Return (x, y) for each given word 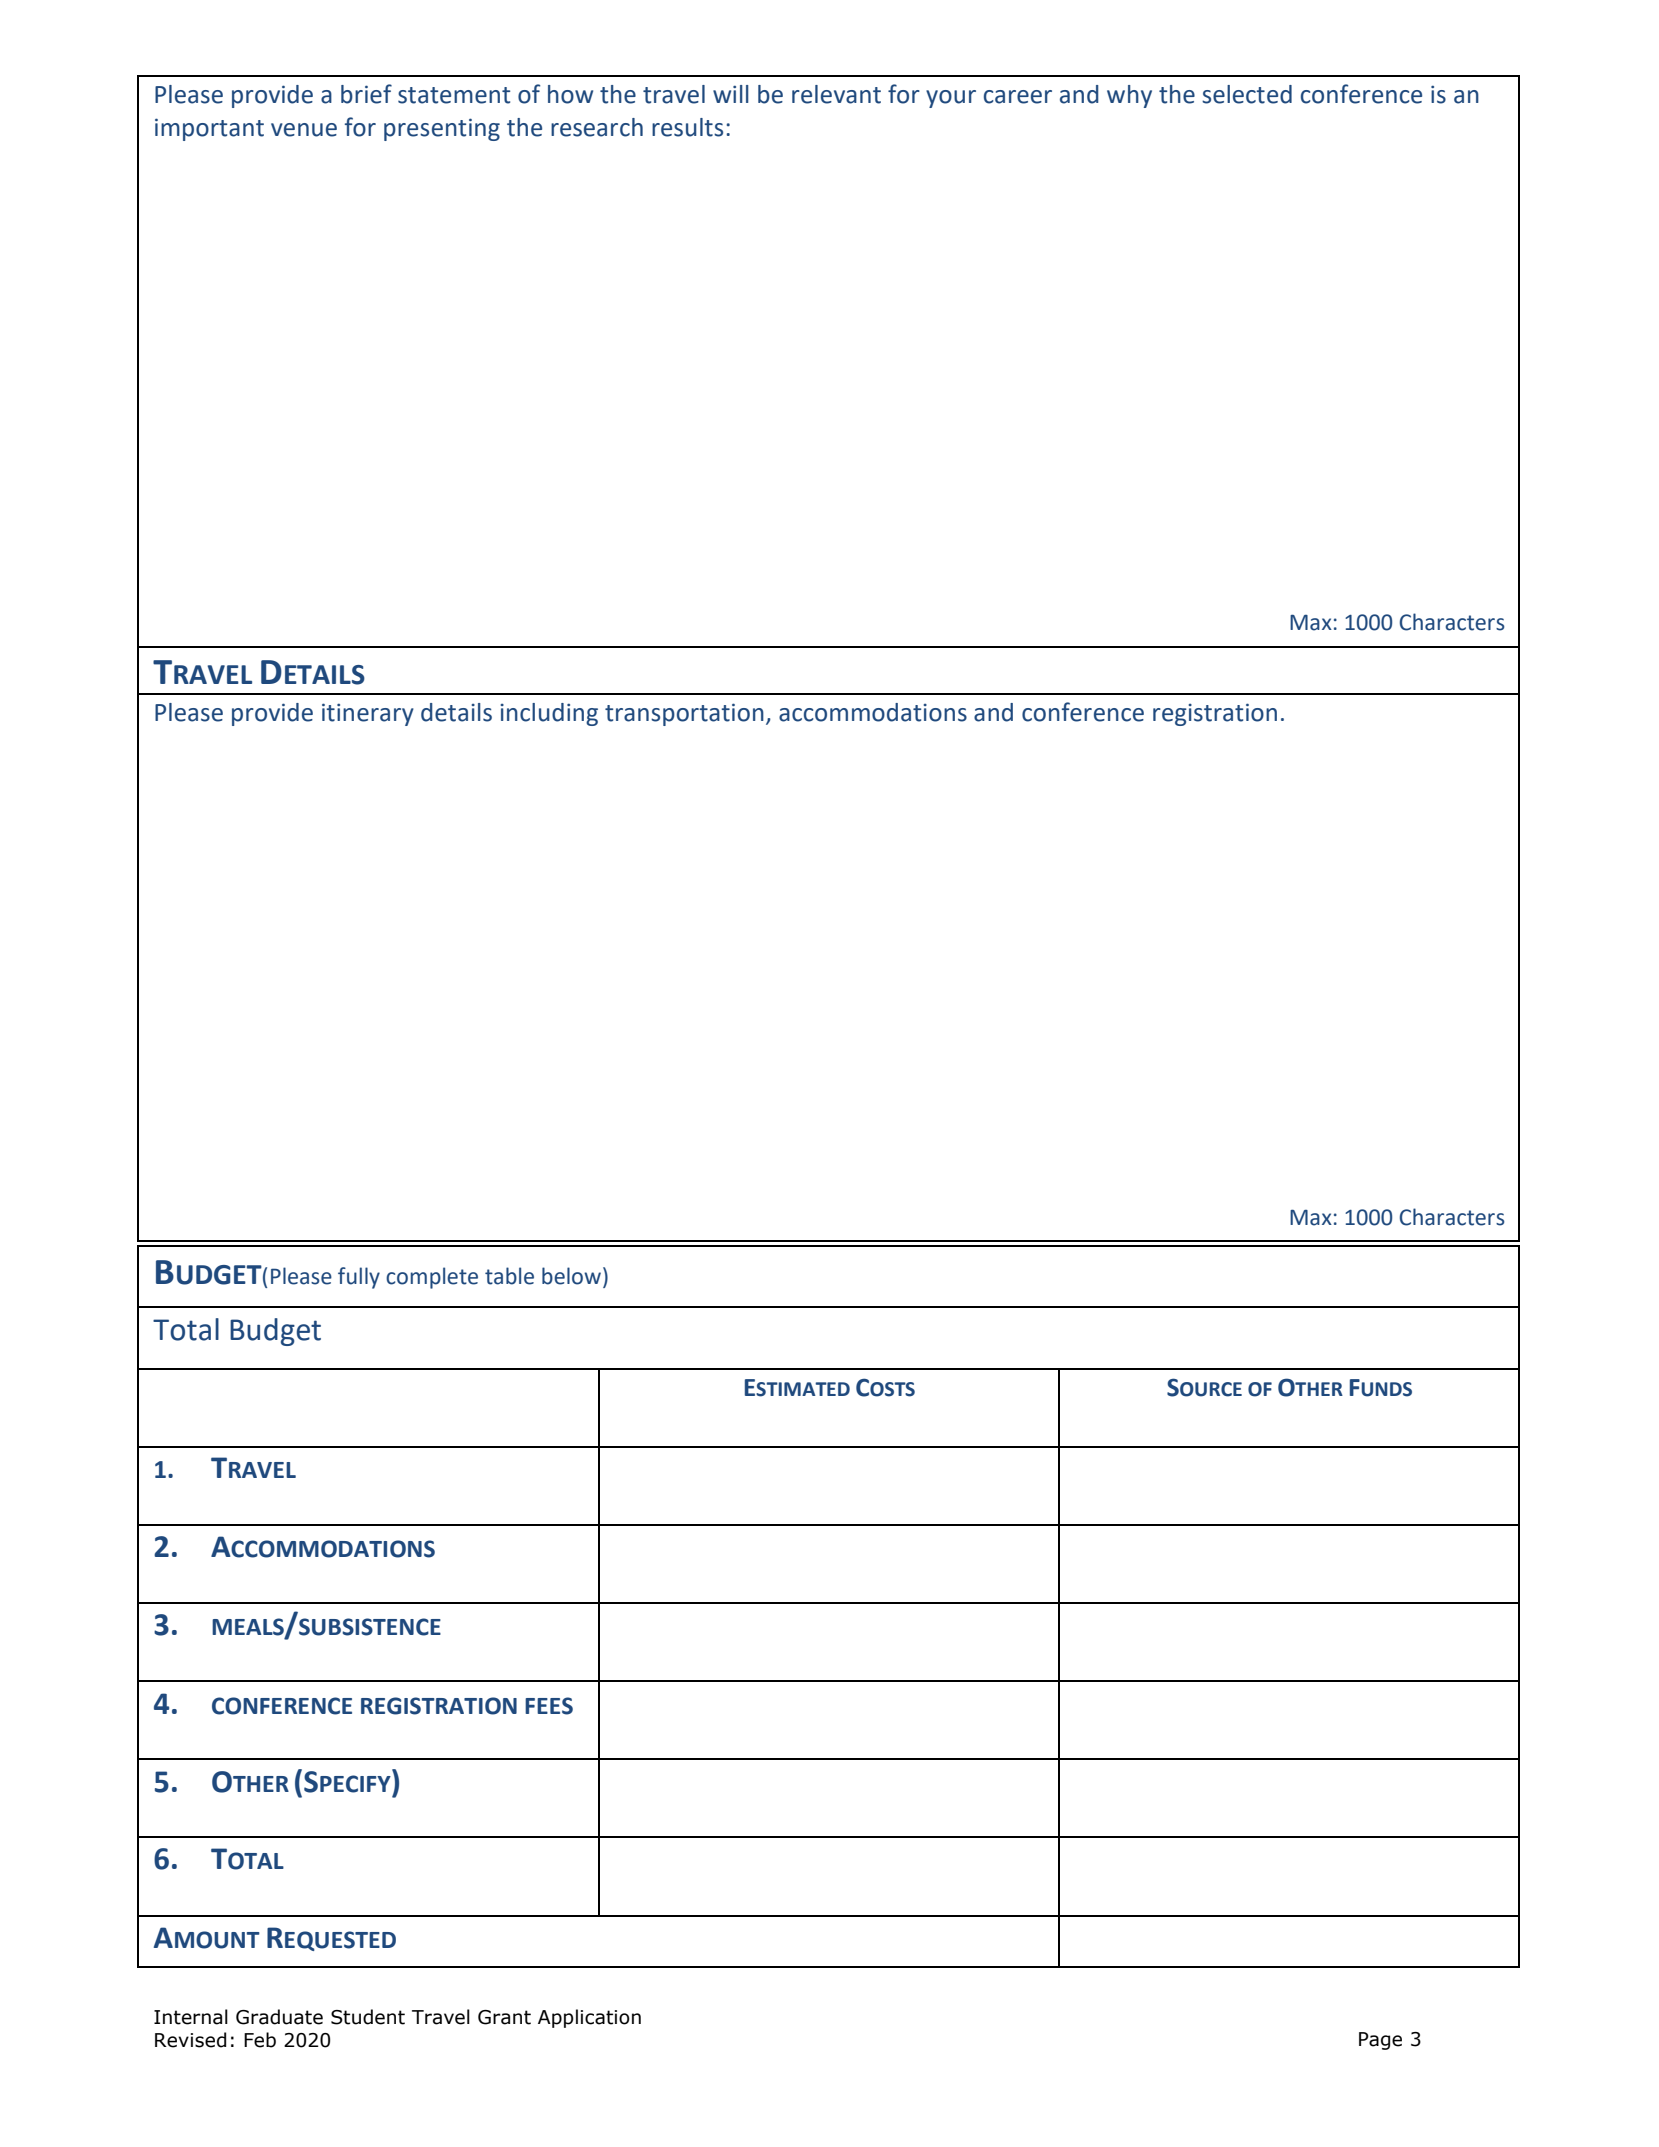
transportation (684, 714)
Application (589, 2018)
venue (304, 130)
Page (1380, 2041)
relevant (836, 94)
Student (368, 2017)
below (573, 1276)
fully (359, 1278)
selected (1247, 94)
